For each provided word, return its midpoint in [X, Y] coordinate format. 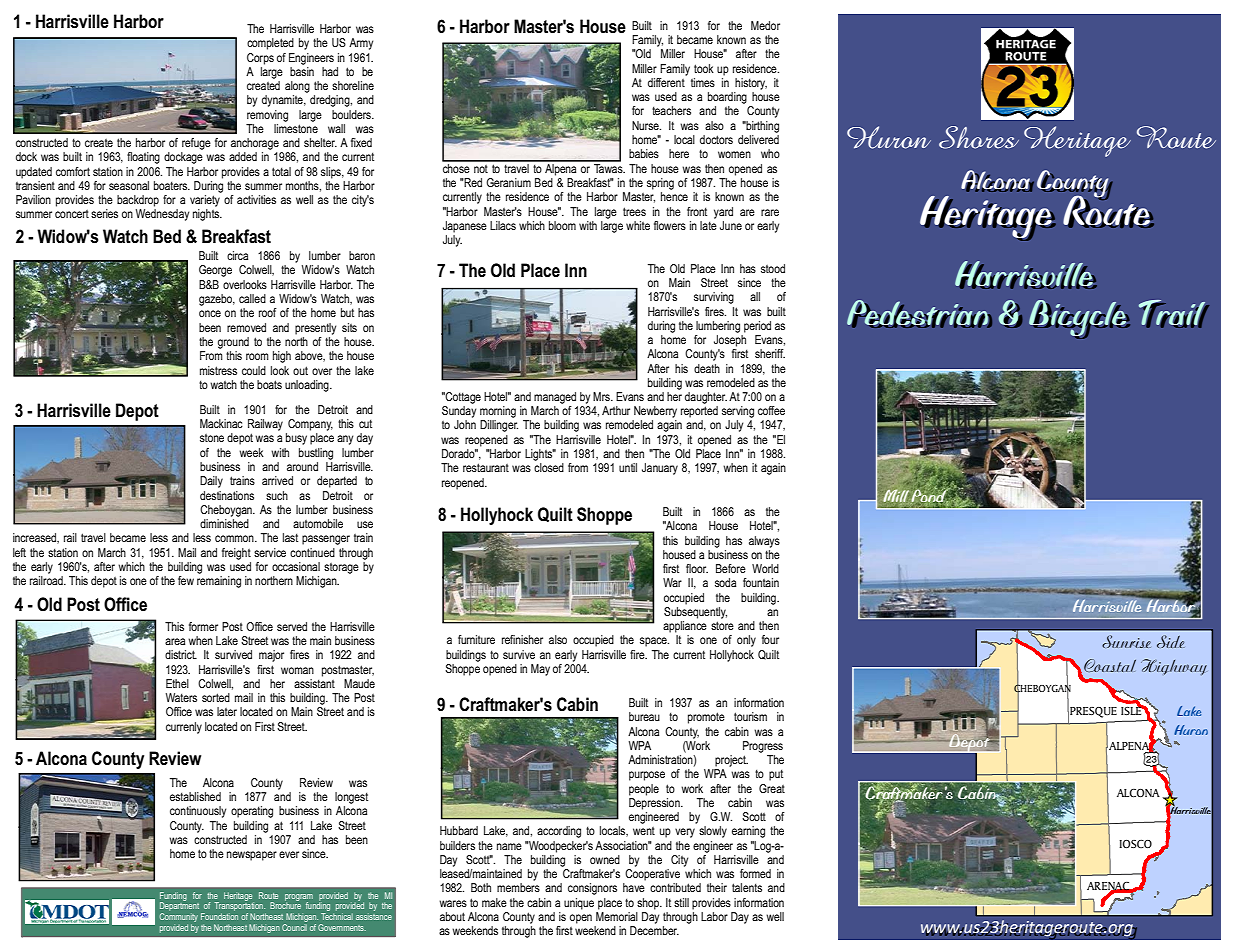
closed [549, 467]
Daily [211, 482]
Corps [260, 59]
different [666, 82]
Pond [929, 496]
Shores [979, 137]
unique [579, 904]
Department [179, 905]
